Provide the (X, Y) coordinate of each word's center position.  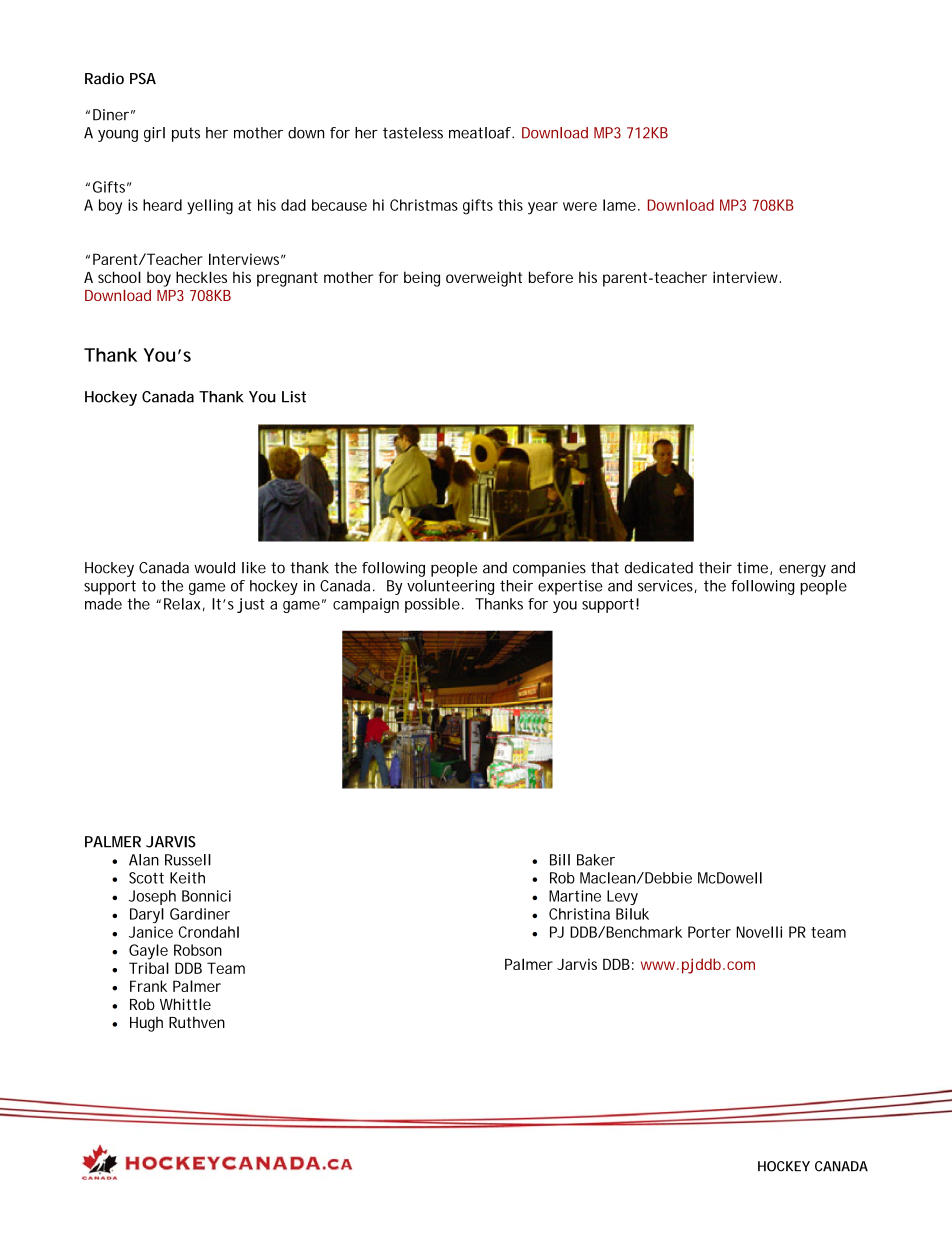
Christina (579, 914)
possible (432, 605)
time (754, 568)
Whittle (185, 1004)
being (422, 279)
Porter (709, 932)
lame (619, 205)
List (294, 397)
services (667, 586)
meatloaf (481, 133)
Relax (182, 604)
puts (186, 134)
